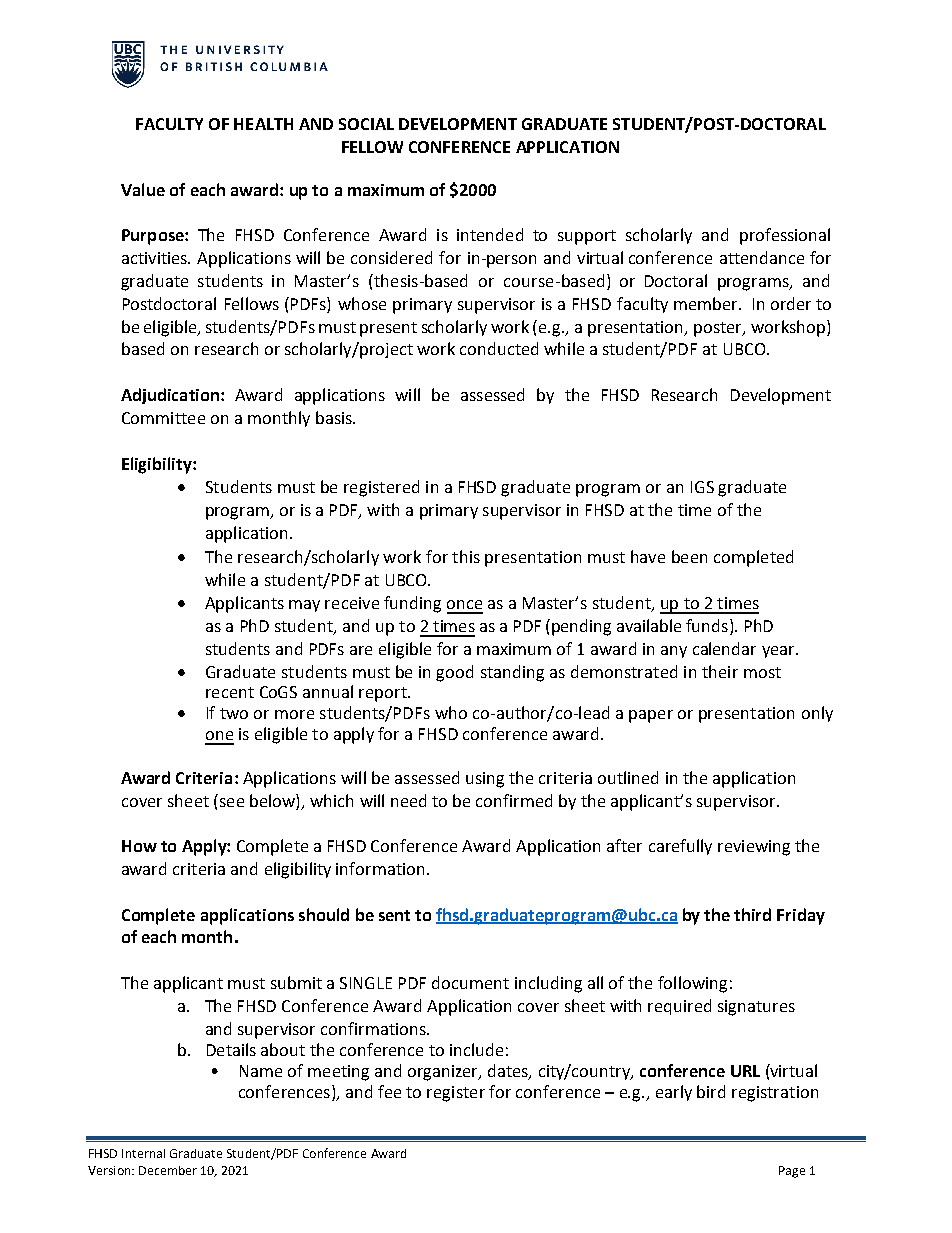 The image size is (952, 1233). I want to click on SOCIAL, so click(366, 124).
